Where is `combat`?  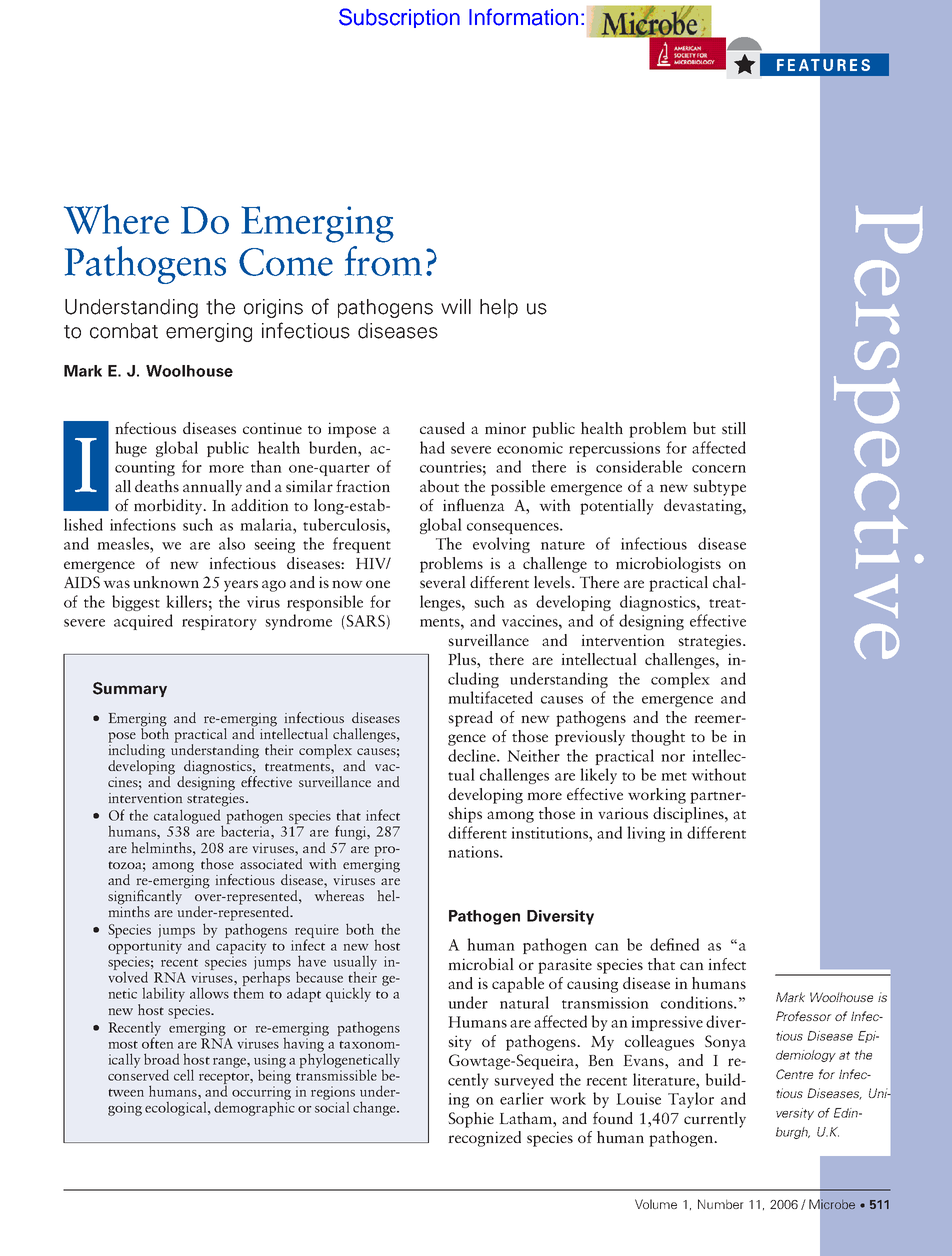 combat is located at coordinates (124, 331).
